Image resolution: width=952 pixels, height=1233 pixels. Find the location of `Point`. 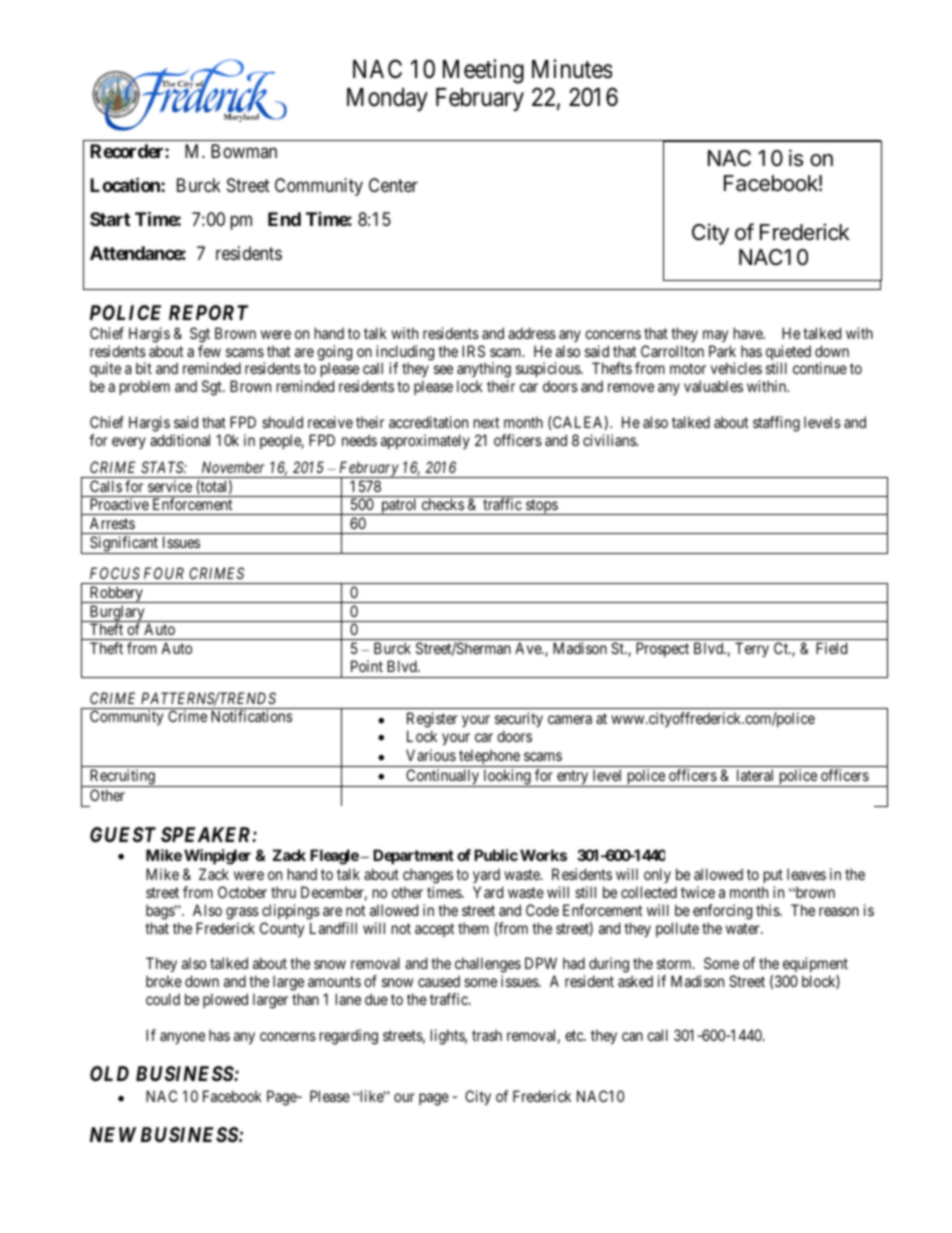

Point is located at coordinates (367, 666).
